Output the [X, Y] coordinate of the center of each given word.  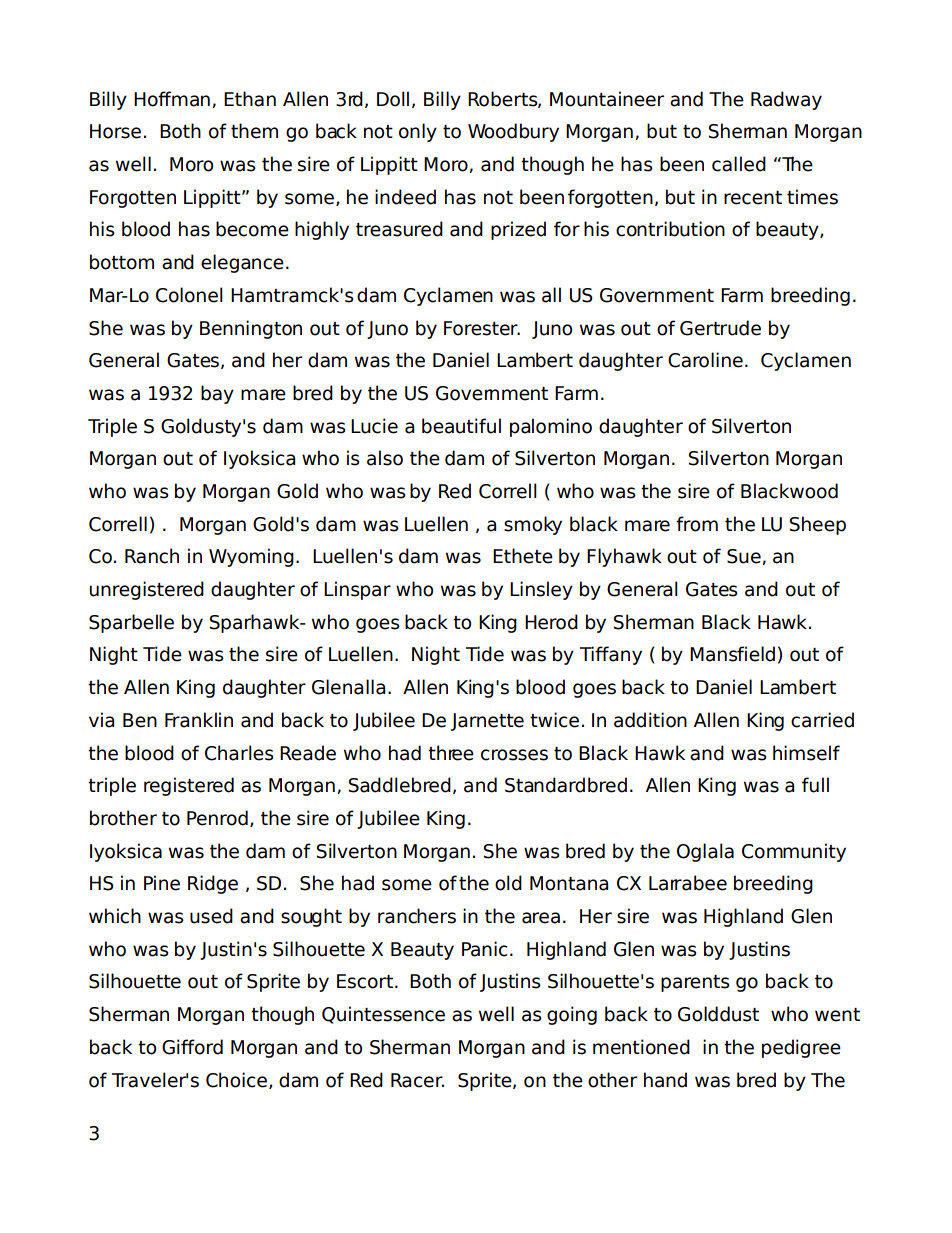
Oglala [705, 852]
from [697, 524]
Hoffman [172, 99]
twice [554, 720]
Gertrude [720, 328]
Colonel [189, 295]
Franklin [199, 720]
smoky [533, 525]
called [739, 164]
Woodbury [513, 132]
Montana [569, 883]
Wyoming [251, 557]
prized [518, 230]
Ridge [213, 884]
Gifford [192, 1047]
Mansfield [732, 654]
